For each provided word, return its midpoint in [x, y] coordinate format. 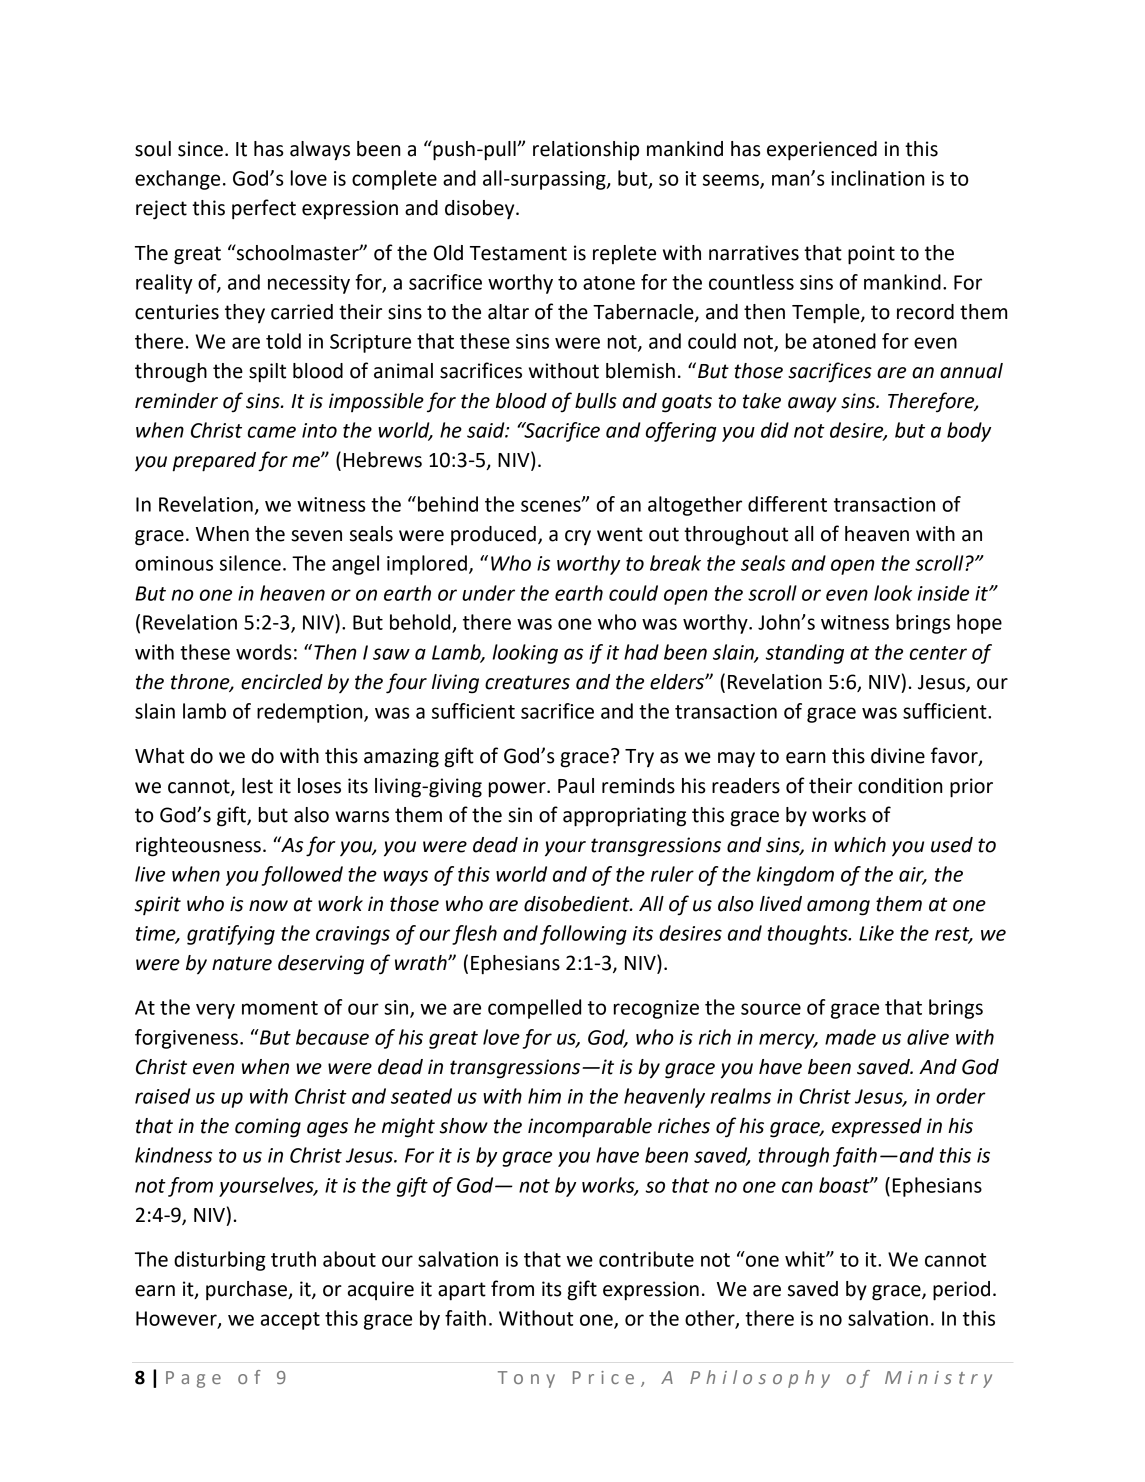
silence [250, 563]
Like [876, 933]
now [268, 906]
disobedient [578, 904]
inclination [878, 178]
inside [943, 593]
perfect [264, 209]
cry [578, 537]
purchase [248, 1291]
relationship [586, 150]
